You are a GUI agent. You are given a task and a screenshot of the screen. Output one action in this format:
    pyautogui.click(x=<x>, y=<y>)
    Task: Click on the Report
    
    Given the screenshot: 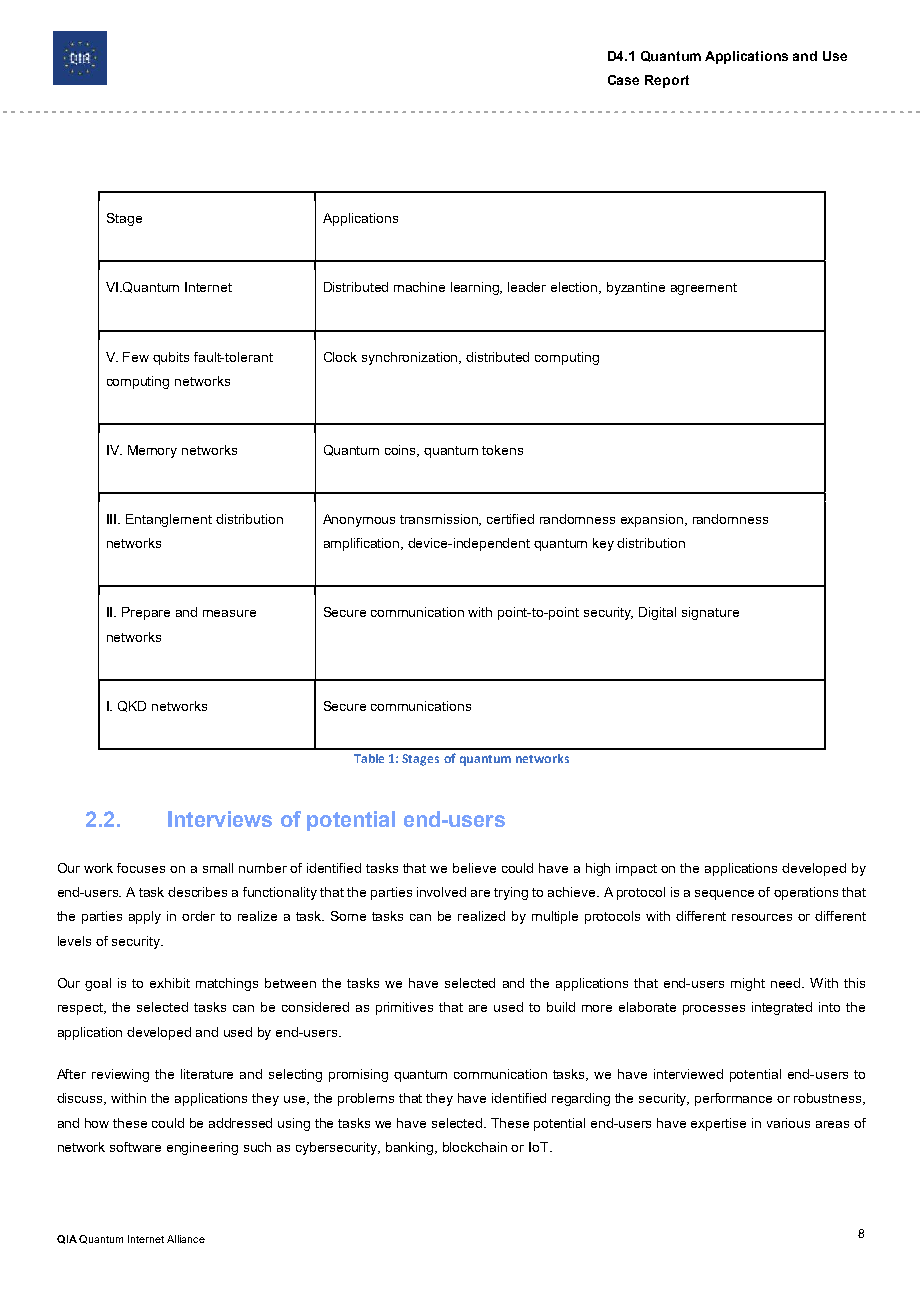 What is the action you would take?
    pyautogui.click(x=667, y=81)
